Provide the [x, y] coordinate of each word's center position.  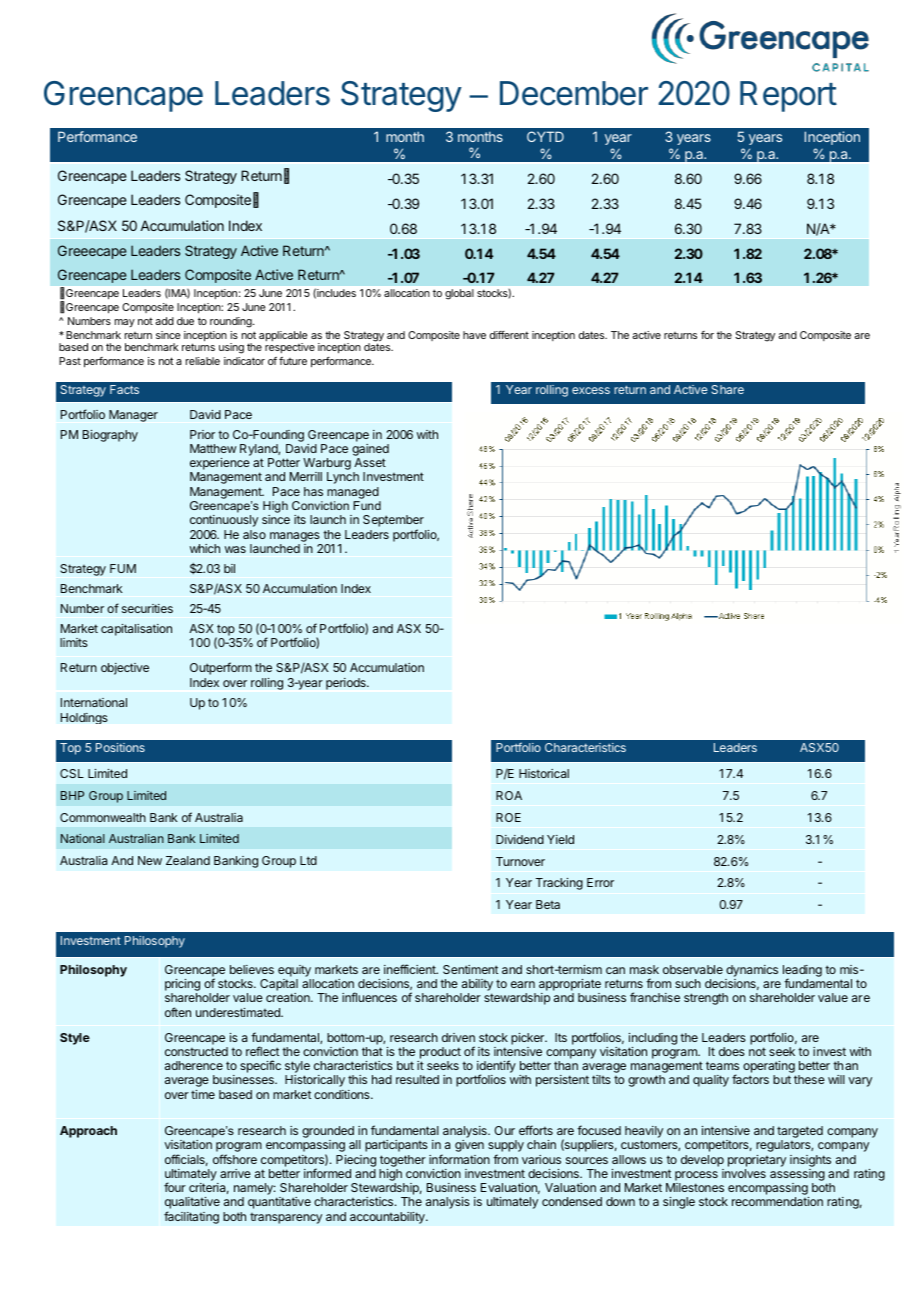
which [205, 548]
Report [788, 96]
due [185, 321]
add [164, 321]
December [574, 93]
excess [591, 390]
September [393, 522]
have [474, 335]
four [175, 1187]
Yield [560, 839]
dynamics [752, 971]
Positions [120, 747]
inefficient [411, 969]
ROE [508, 817]
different [509, 335]
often [178, 1012]
